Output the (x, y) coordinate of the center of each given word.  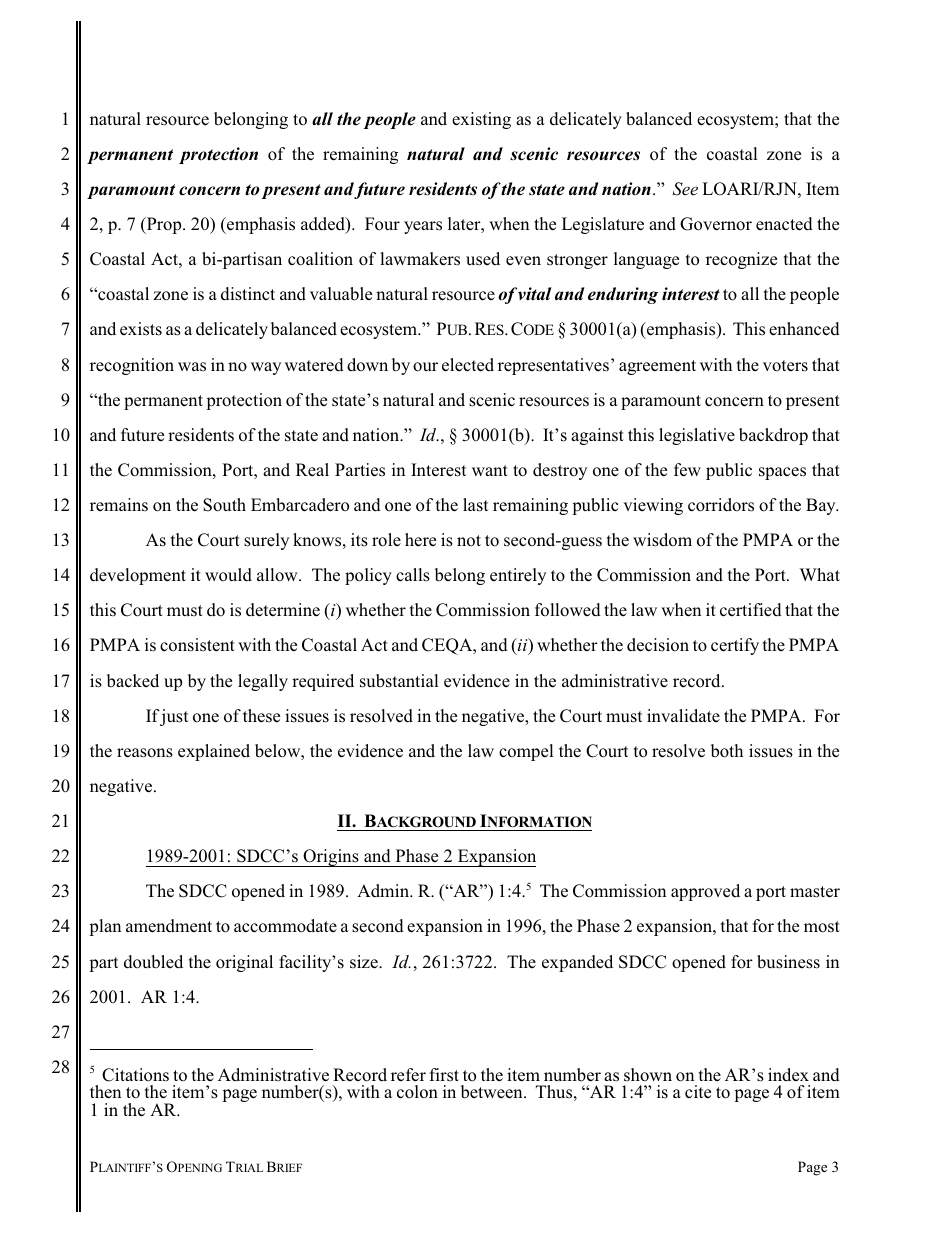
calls (413, 575)
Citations (135, 1075)
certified (751, 610)
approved (705, 892)
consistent (197, 645)
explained (214, 752)
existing (481, 120)
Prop (164, 225)
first (444, 1075)
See (685, 189)
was (192, 367)
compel (526, 752)
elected (468, 365)
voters (785, 366)
